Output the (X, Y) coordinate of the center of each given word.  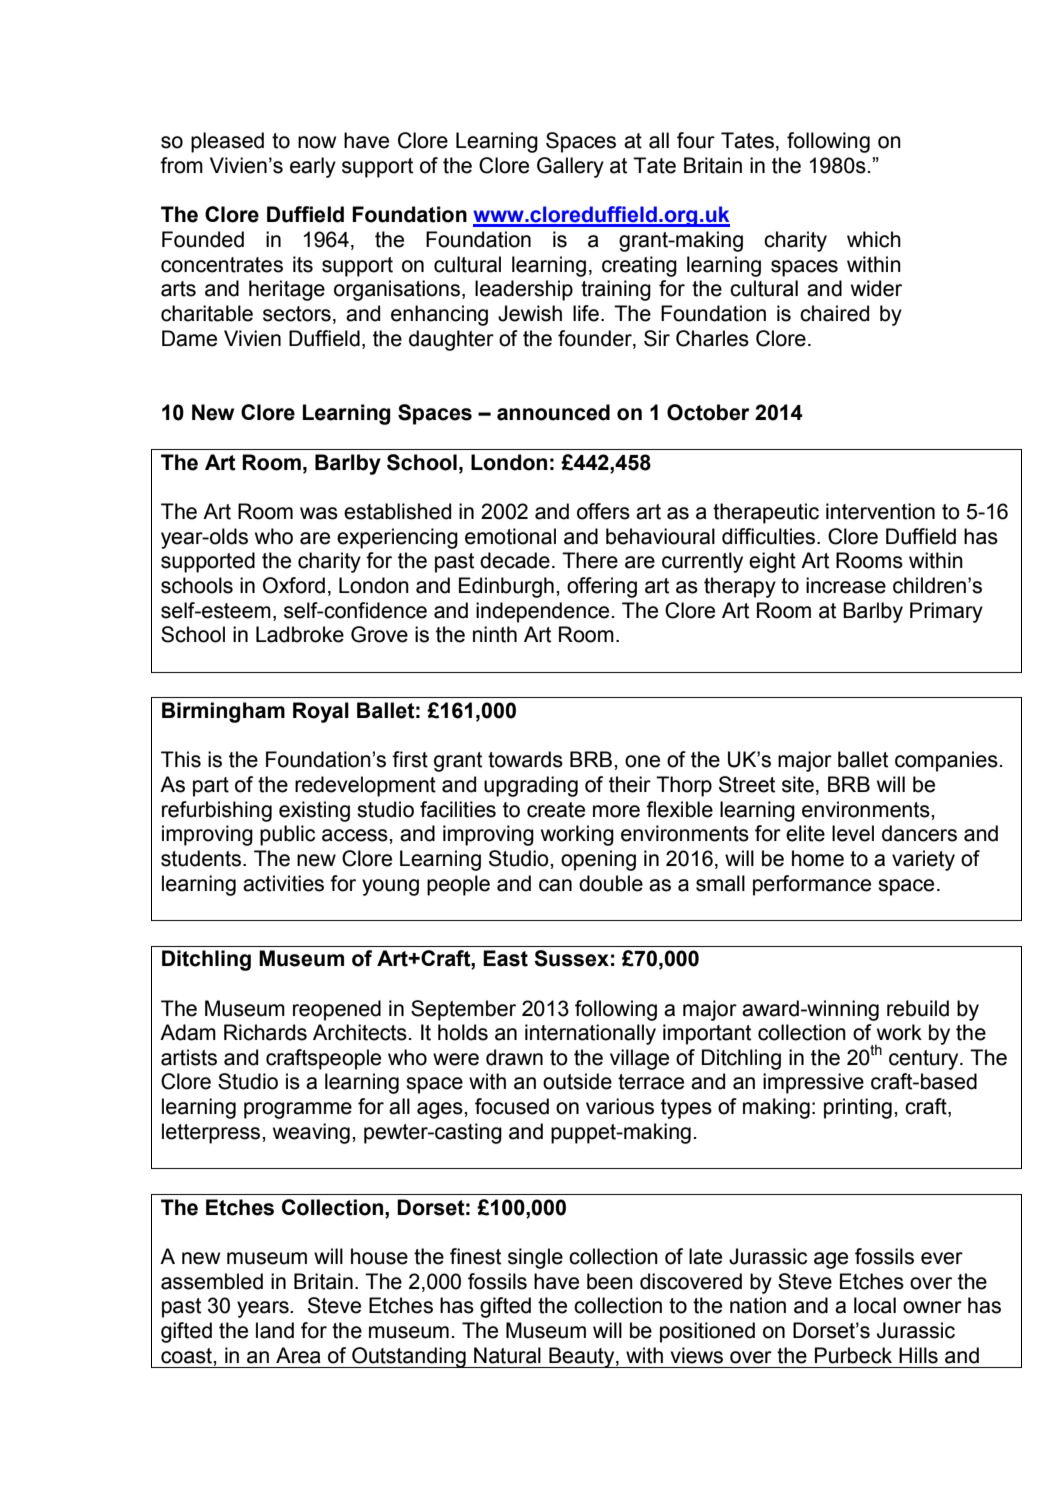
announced (553, 412)
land (275, 1330)
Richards (265, 1032)
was (319, 513)
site (798, 784)
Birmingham (223, 712)
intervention (880, 511)
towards (525, 759)
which (874, 239)
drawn (514, 1057)
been (610, 1281)
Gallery (570, 167)
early (313, 167)
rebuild (918, 1008)
